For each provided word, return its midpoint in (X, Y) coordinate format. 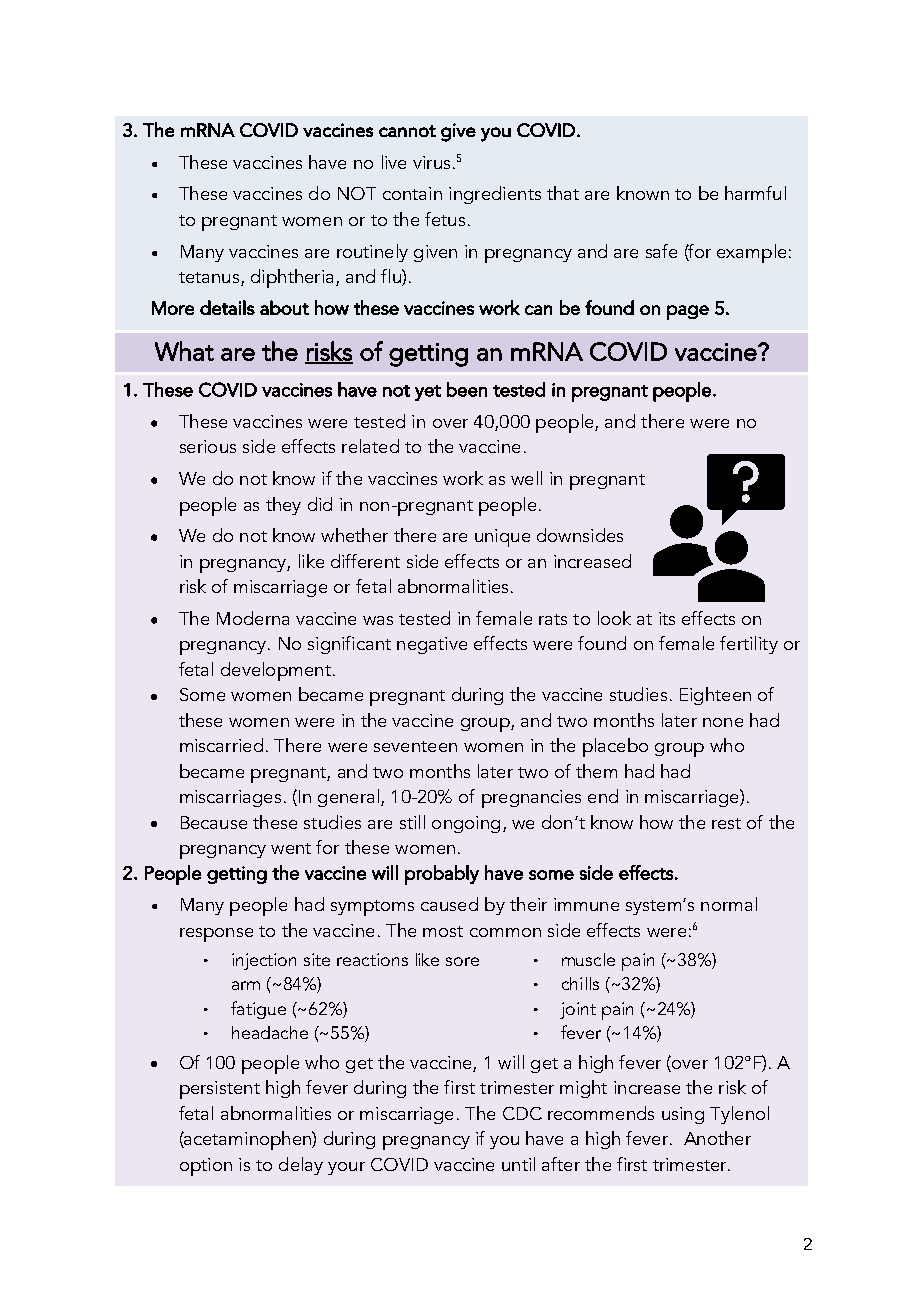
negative (432, 645)
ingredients (495, 195)
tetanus (209, 277)
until (518, 1164)
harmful (755, 193)
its (667, 618)
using (683, 1115)
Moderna (253, 618)
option (206, 1167)
